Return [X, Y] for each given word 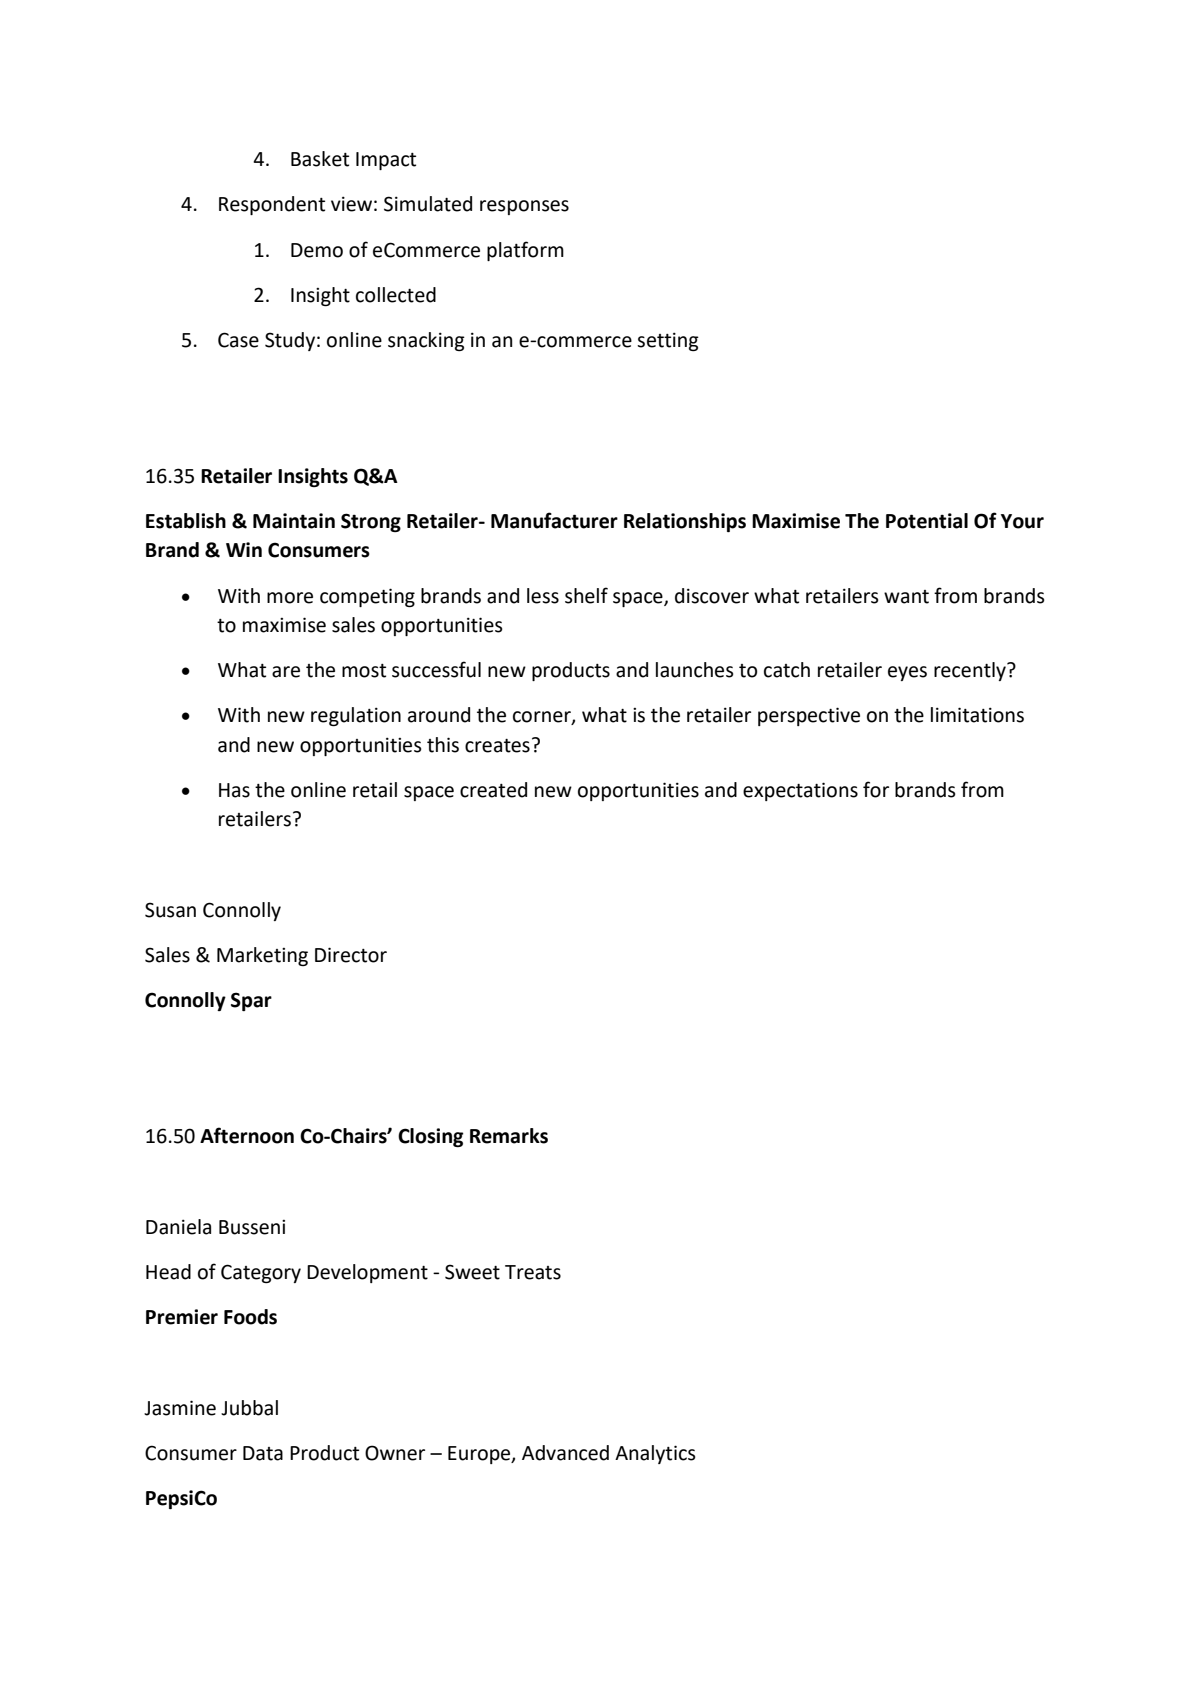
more [290, 598]
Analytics [655, 1454]
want [906, 597]
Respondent [272, 205]
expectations [800, 791]
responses [524, 207]
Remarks [509, 1136]
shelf [586, 595]
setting [668, 341]
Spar [251, 1001]
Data [263, 1453]
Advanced [565, 1453]
